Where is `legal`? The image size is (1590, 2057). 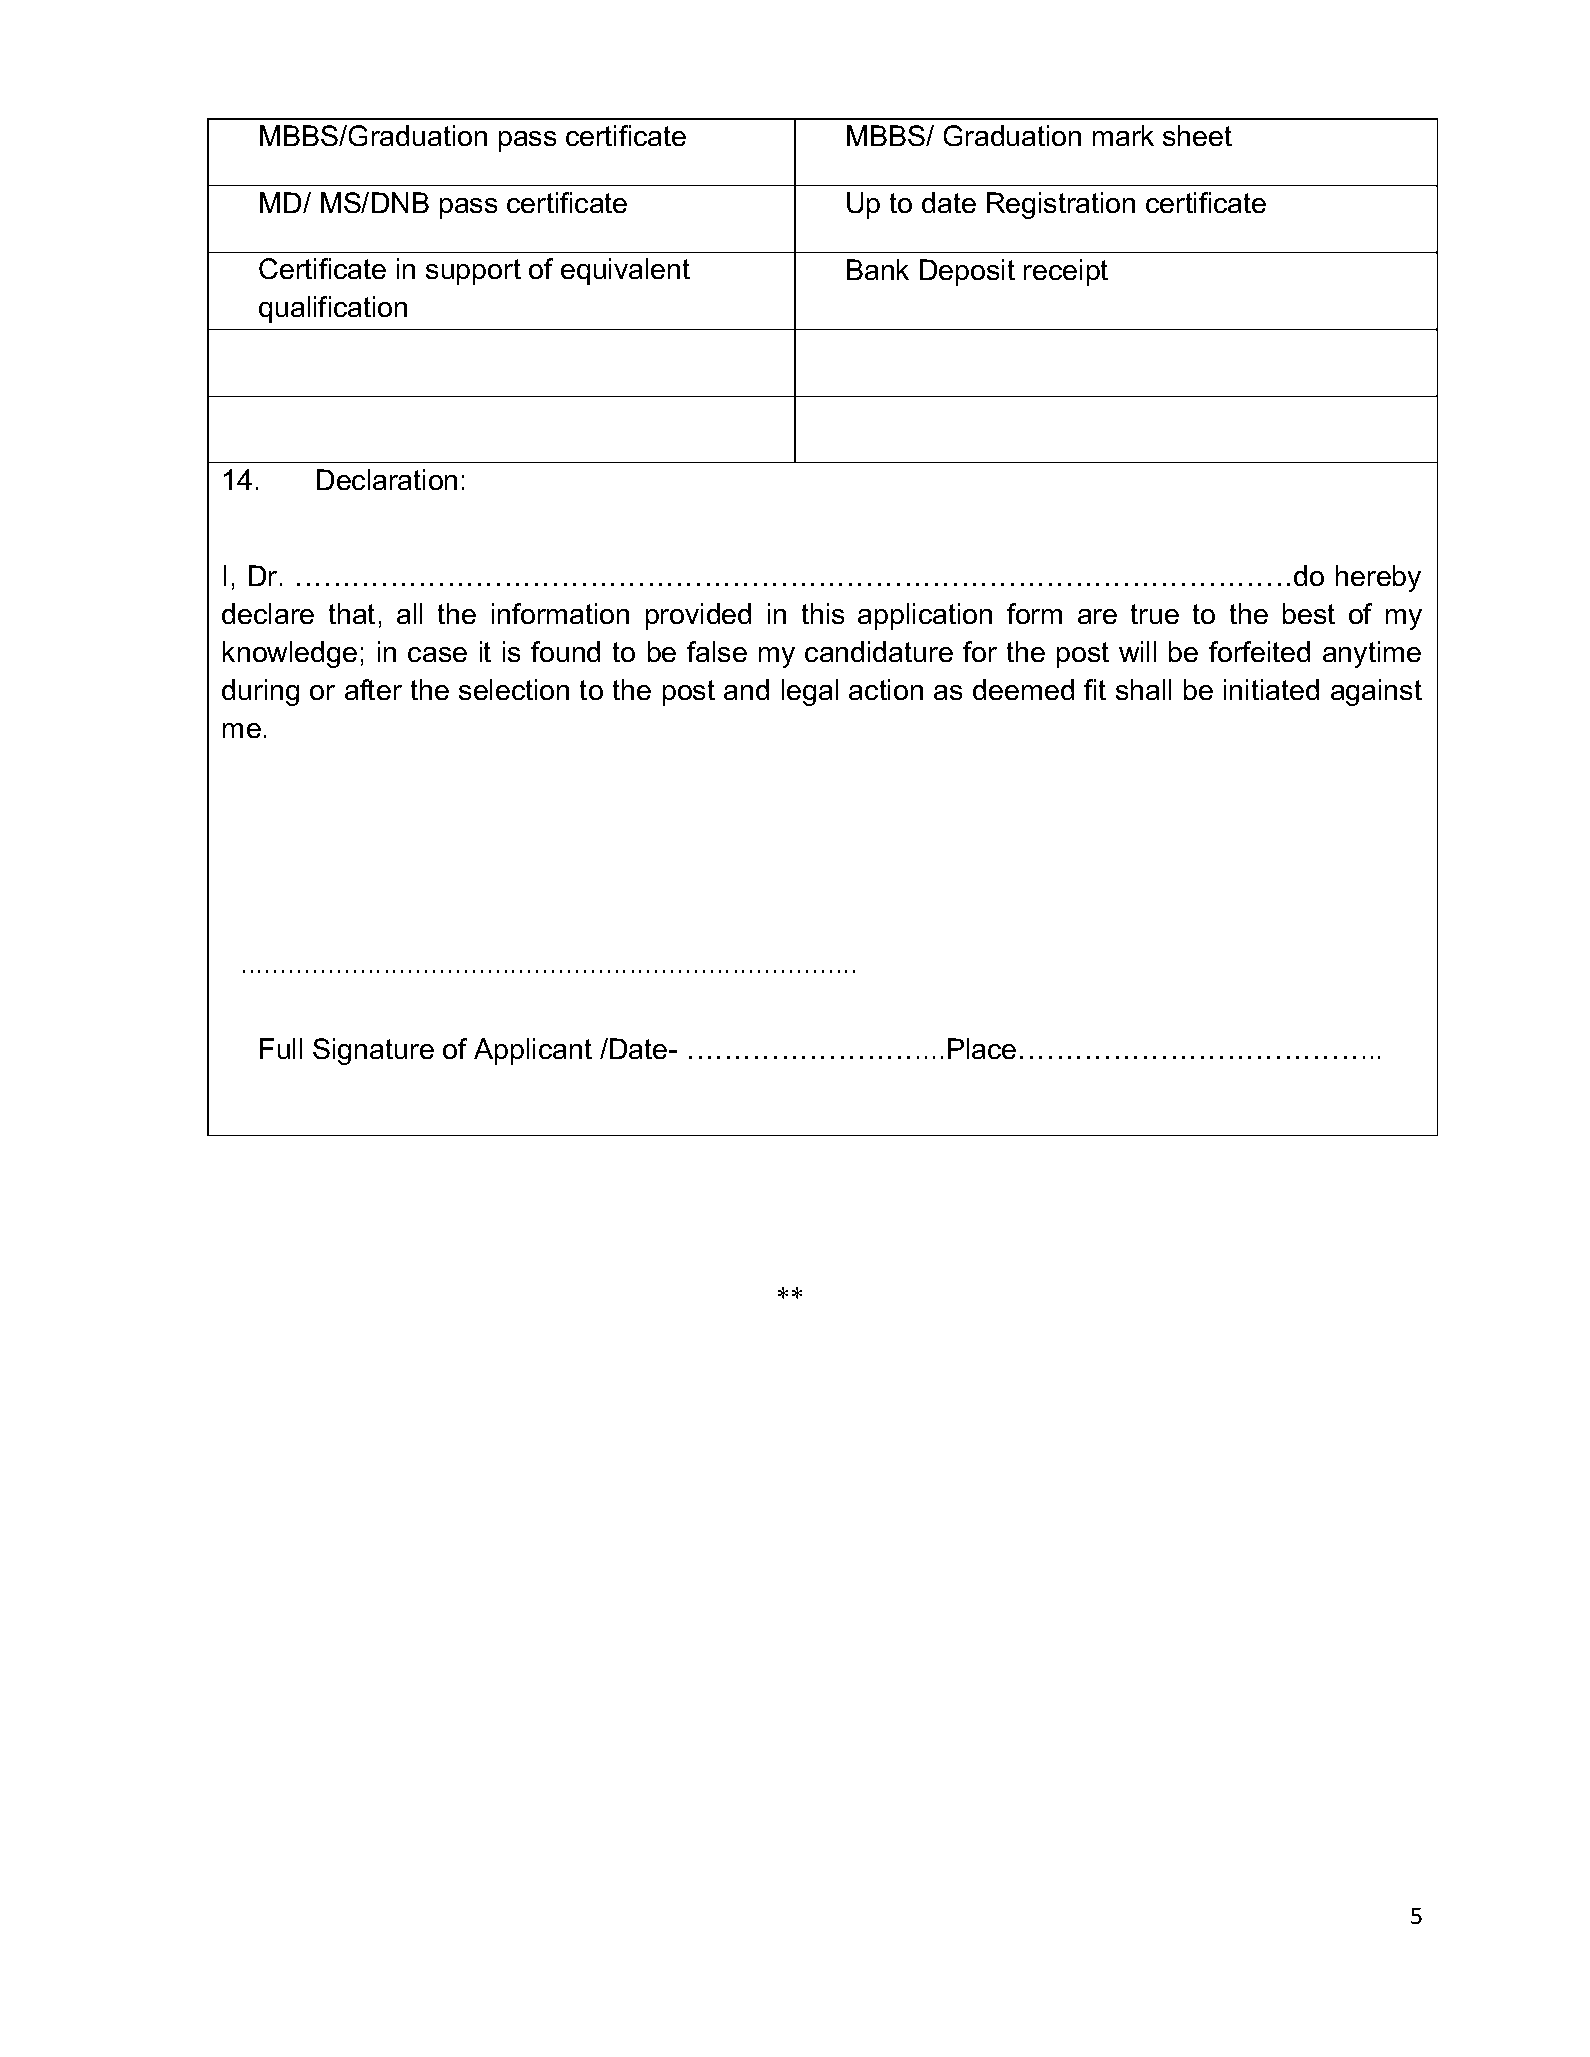
legal is located at coordinates (810, 692).
